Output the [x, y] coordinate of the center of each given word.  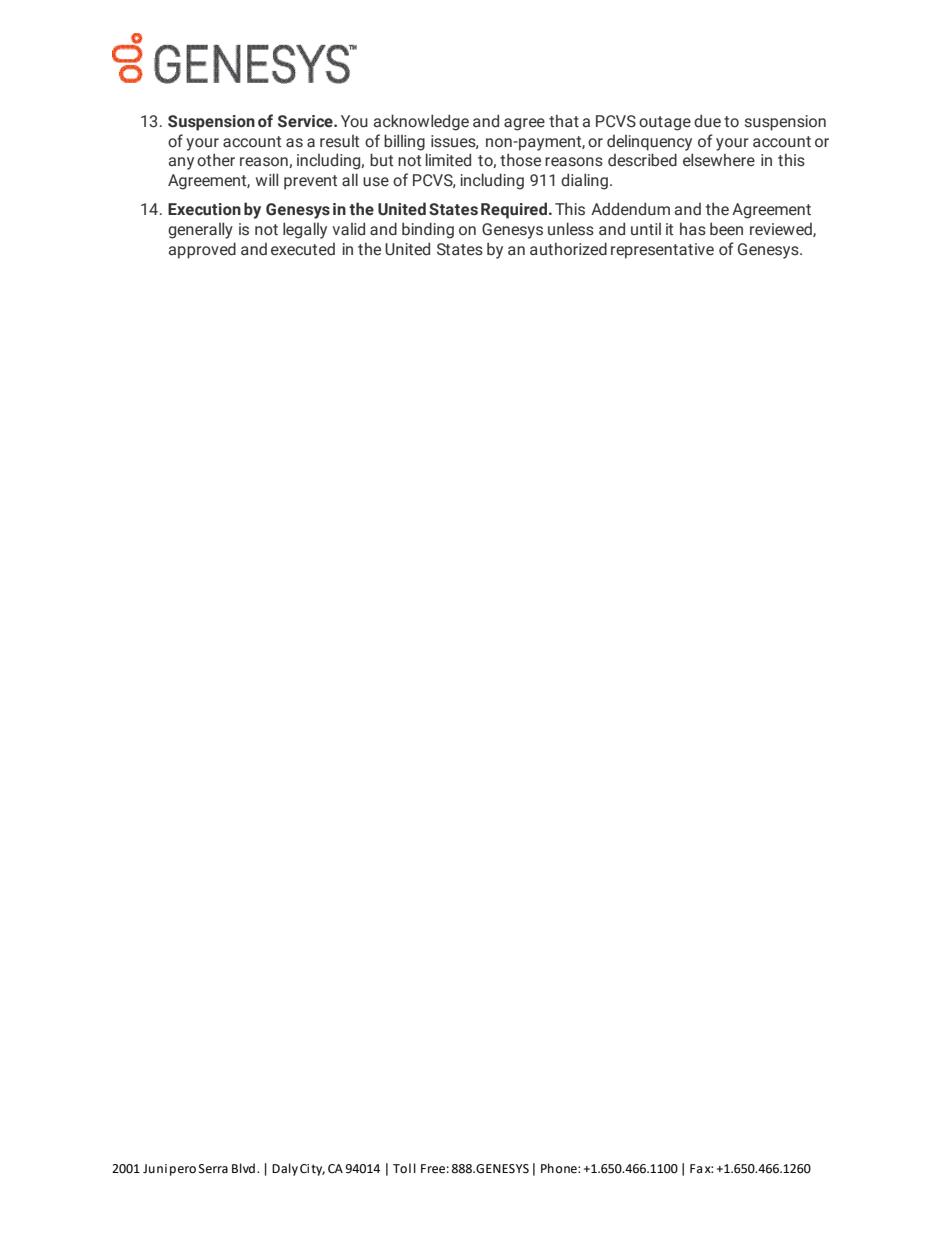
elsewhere [719, 160]
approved [202, 250]
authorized [568, 249]
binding [428, 230]
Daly [285, 1169]
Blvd [243, 1168]
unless [571, 229]
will [267, 179]
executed [303, 249]
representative [662, 251]
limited [448, 160]
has [693, 228]
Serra [213, 1169]
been [726, 229]
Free [433, 1169]
